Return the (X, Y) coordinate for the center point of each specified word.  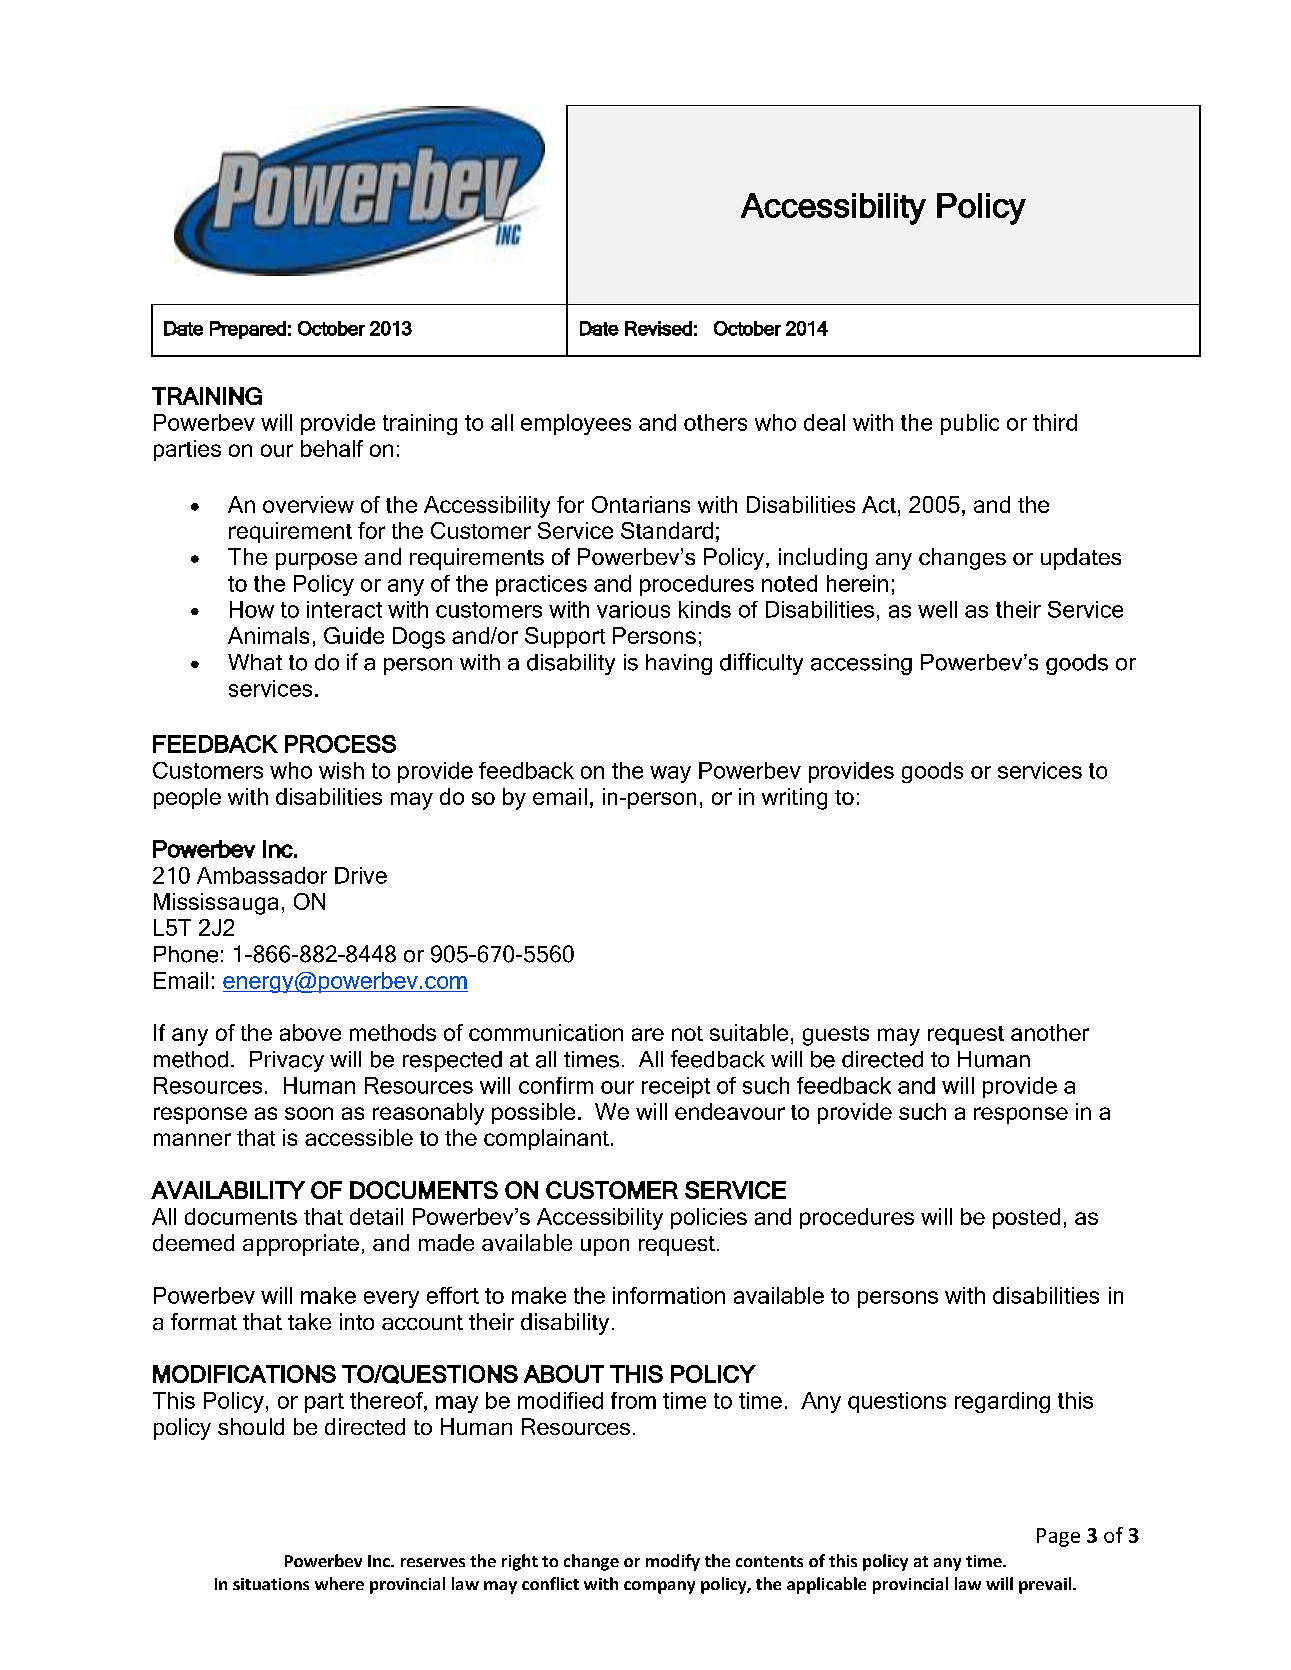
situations (271, 1584)
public (970, 424)
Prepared (248, 330)
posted (1026, 1218)
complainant (546, 1139)
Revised (658, 328)
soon (309, 1113)
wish (341, 770)
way (670, 774)
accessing (861, 664)
